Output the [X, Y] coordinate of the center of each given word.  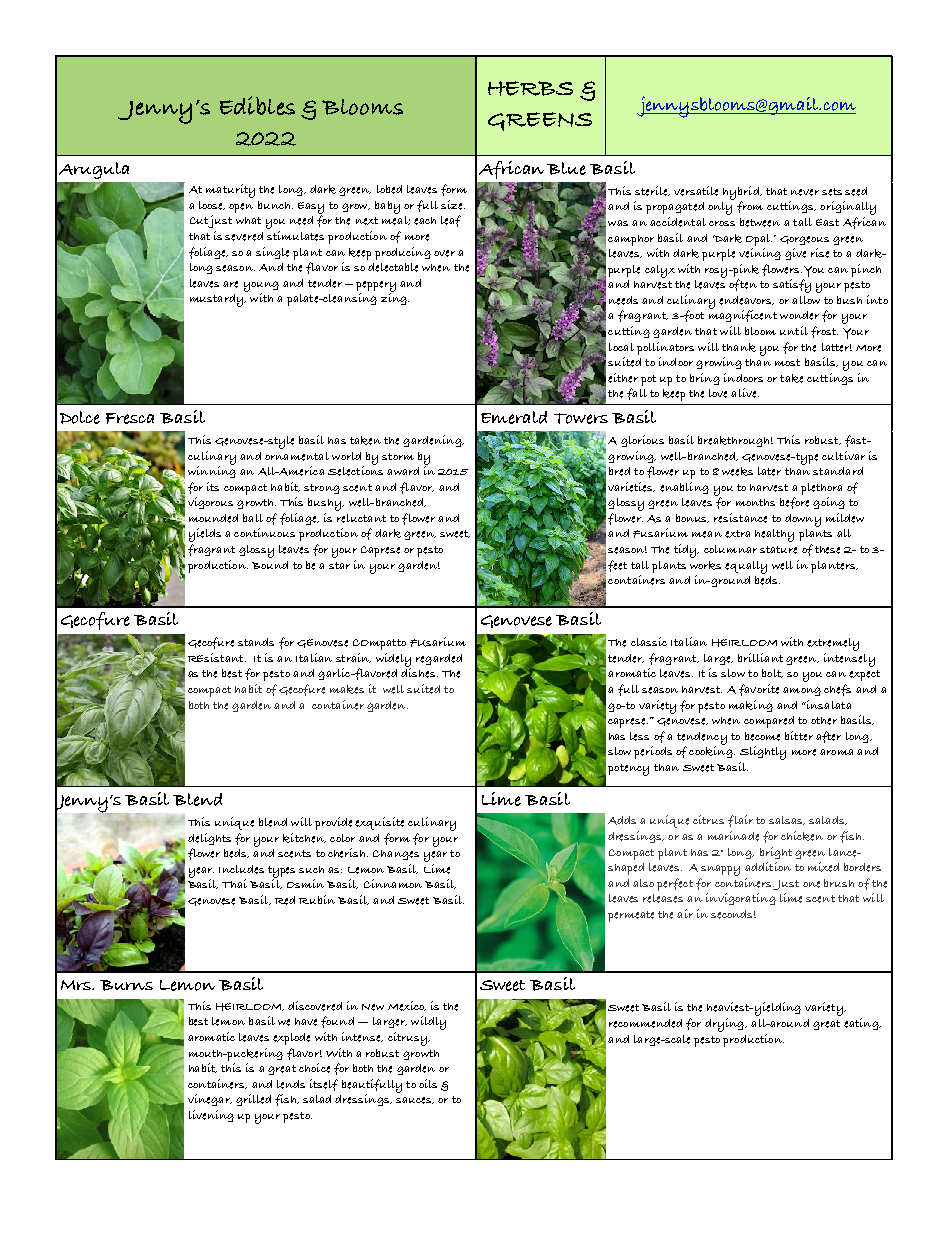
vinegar [210, 1100]
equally [746, 567]
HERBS [530, 88]
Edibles [257, 105]
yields [205, 536]
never [805, 192]
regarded [439, 659]
